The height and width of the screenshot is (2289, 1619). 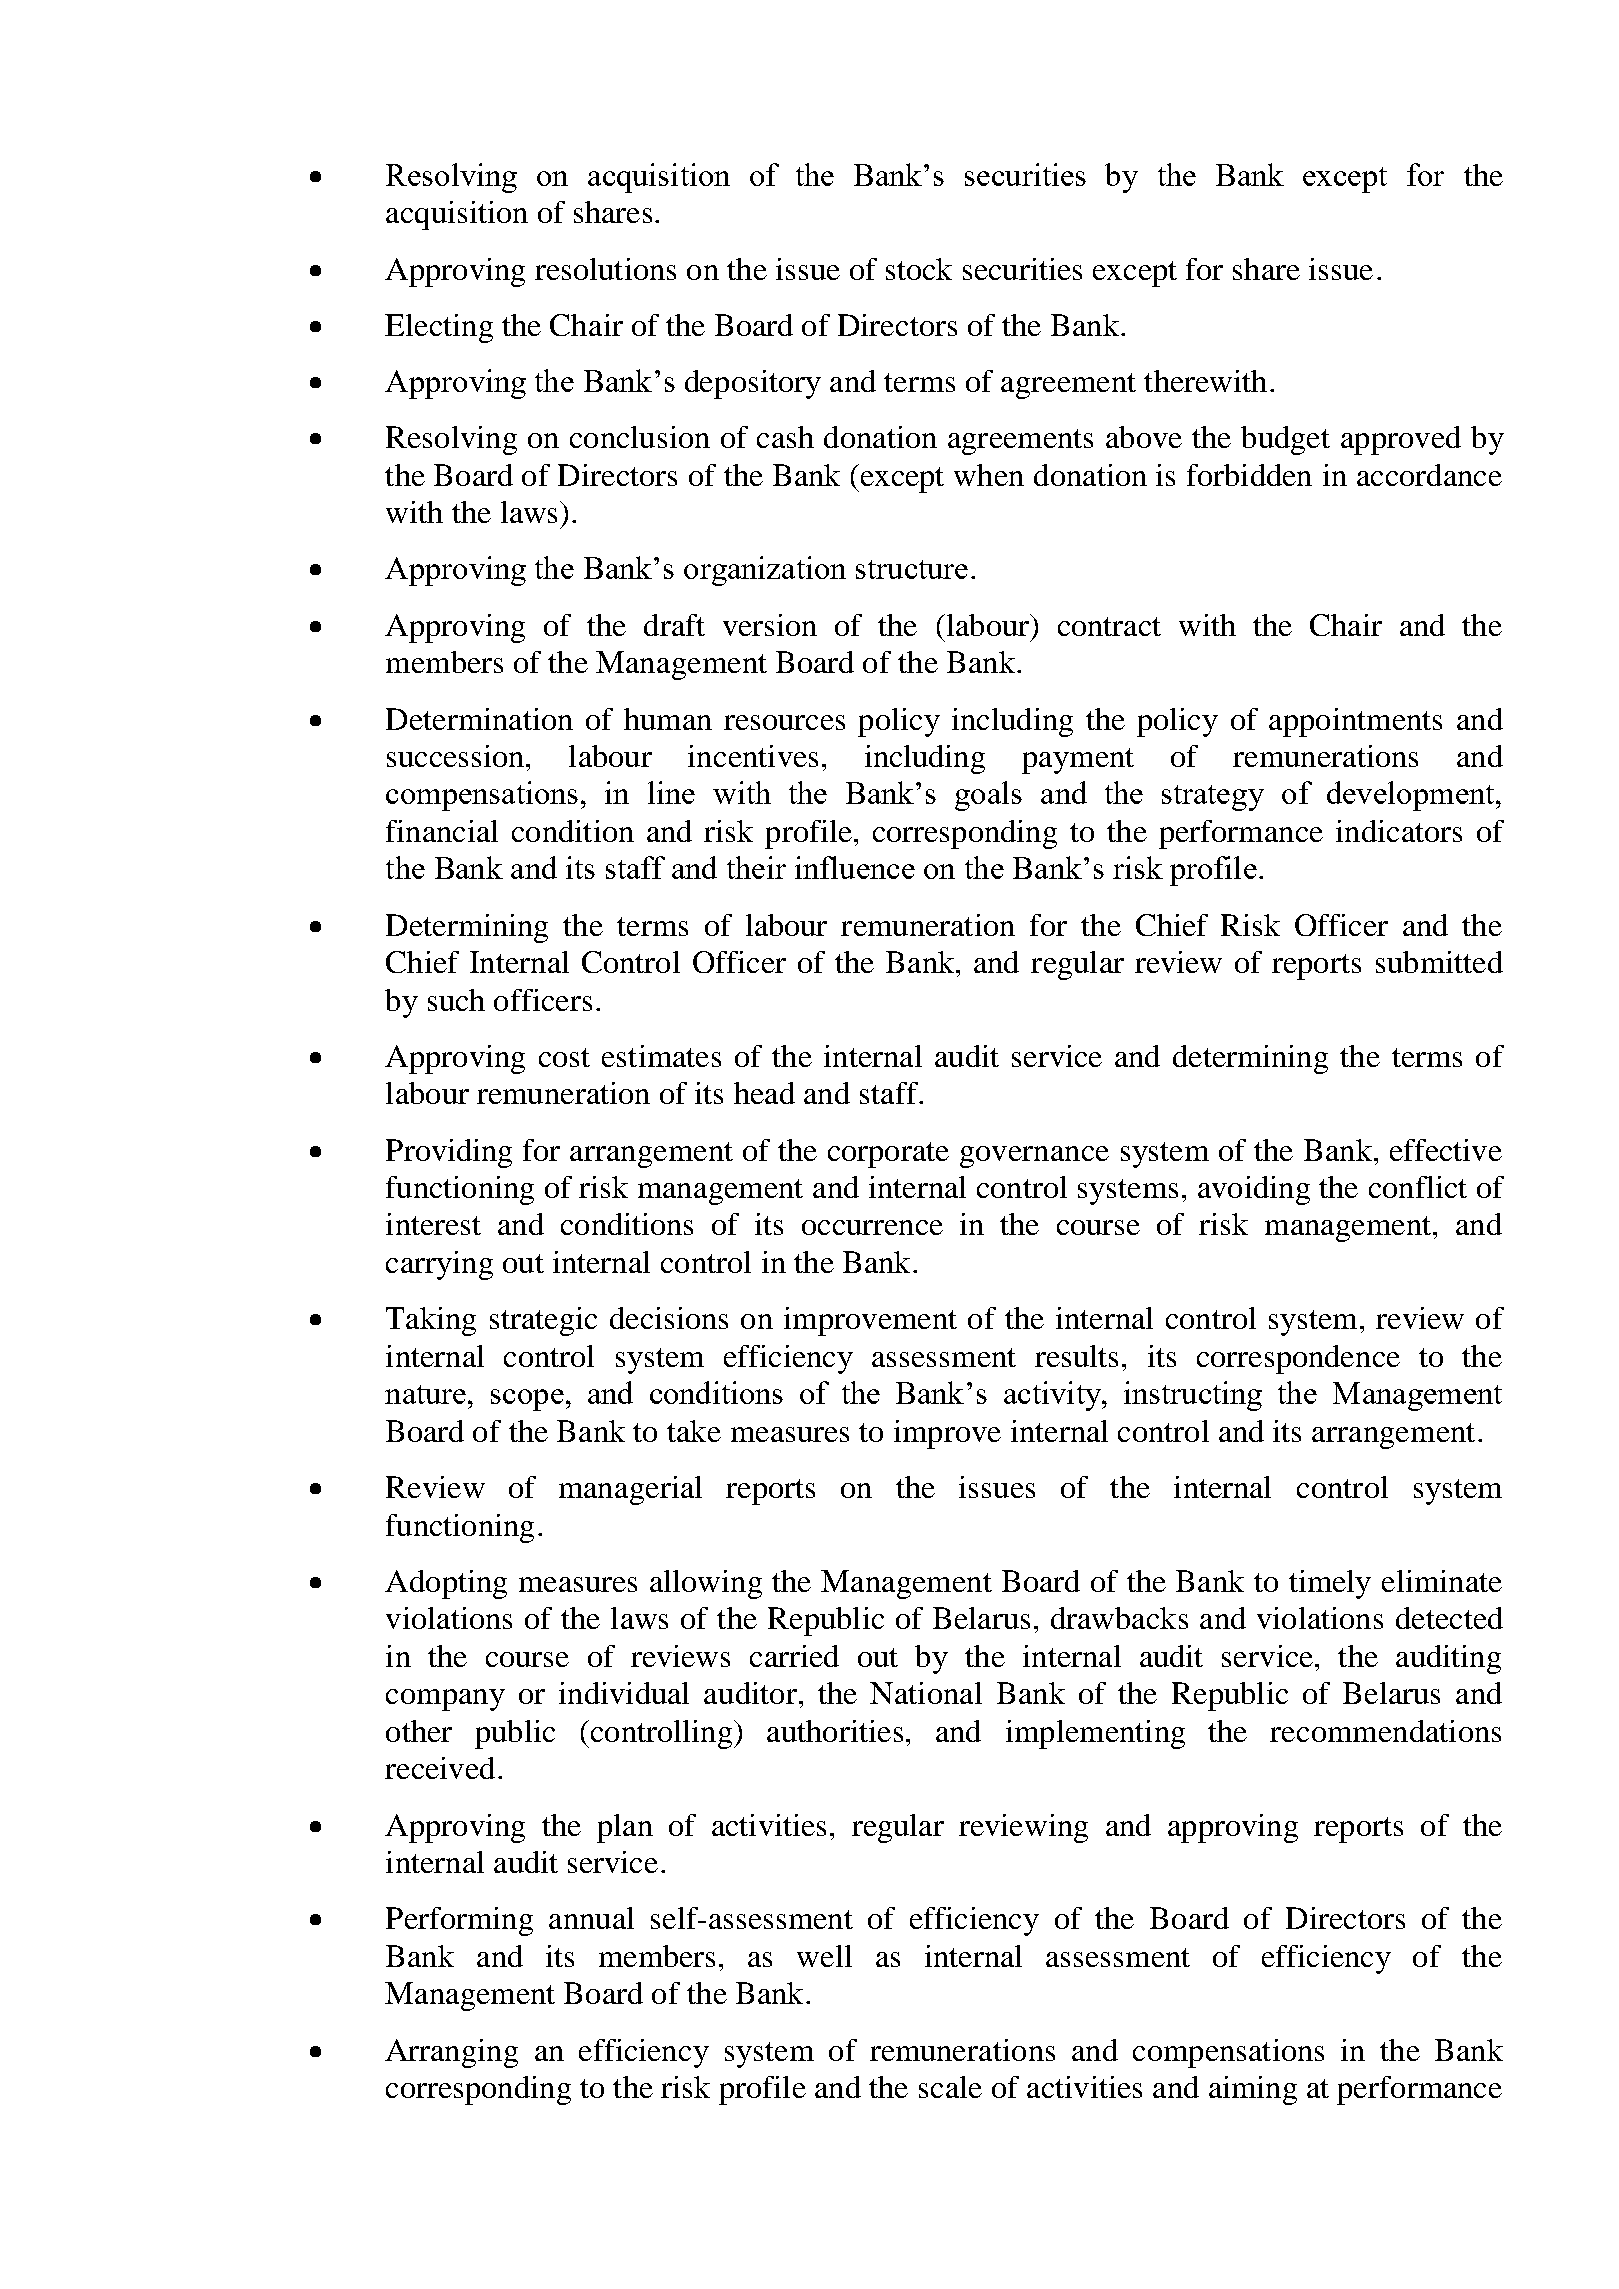 What do you see at coordinates (919, 269) in the screenshot?
I see `stock` at bounding box center [919, 269].
